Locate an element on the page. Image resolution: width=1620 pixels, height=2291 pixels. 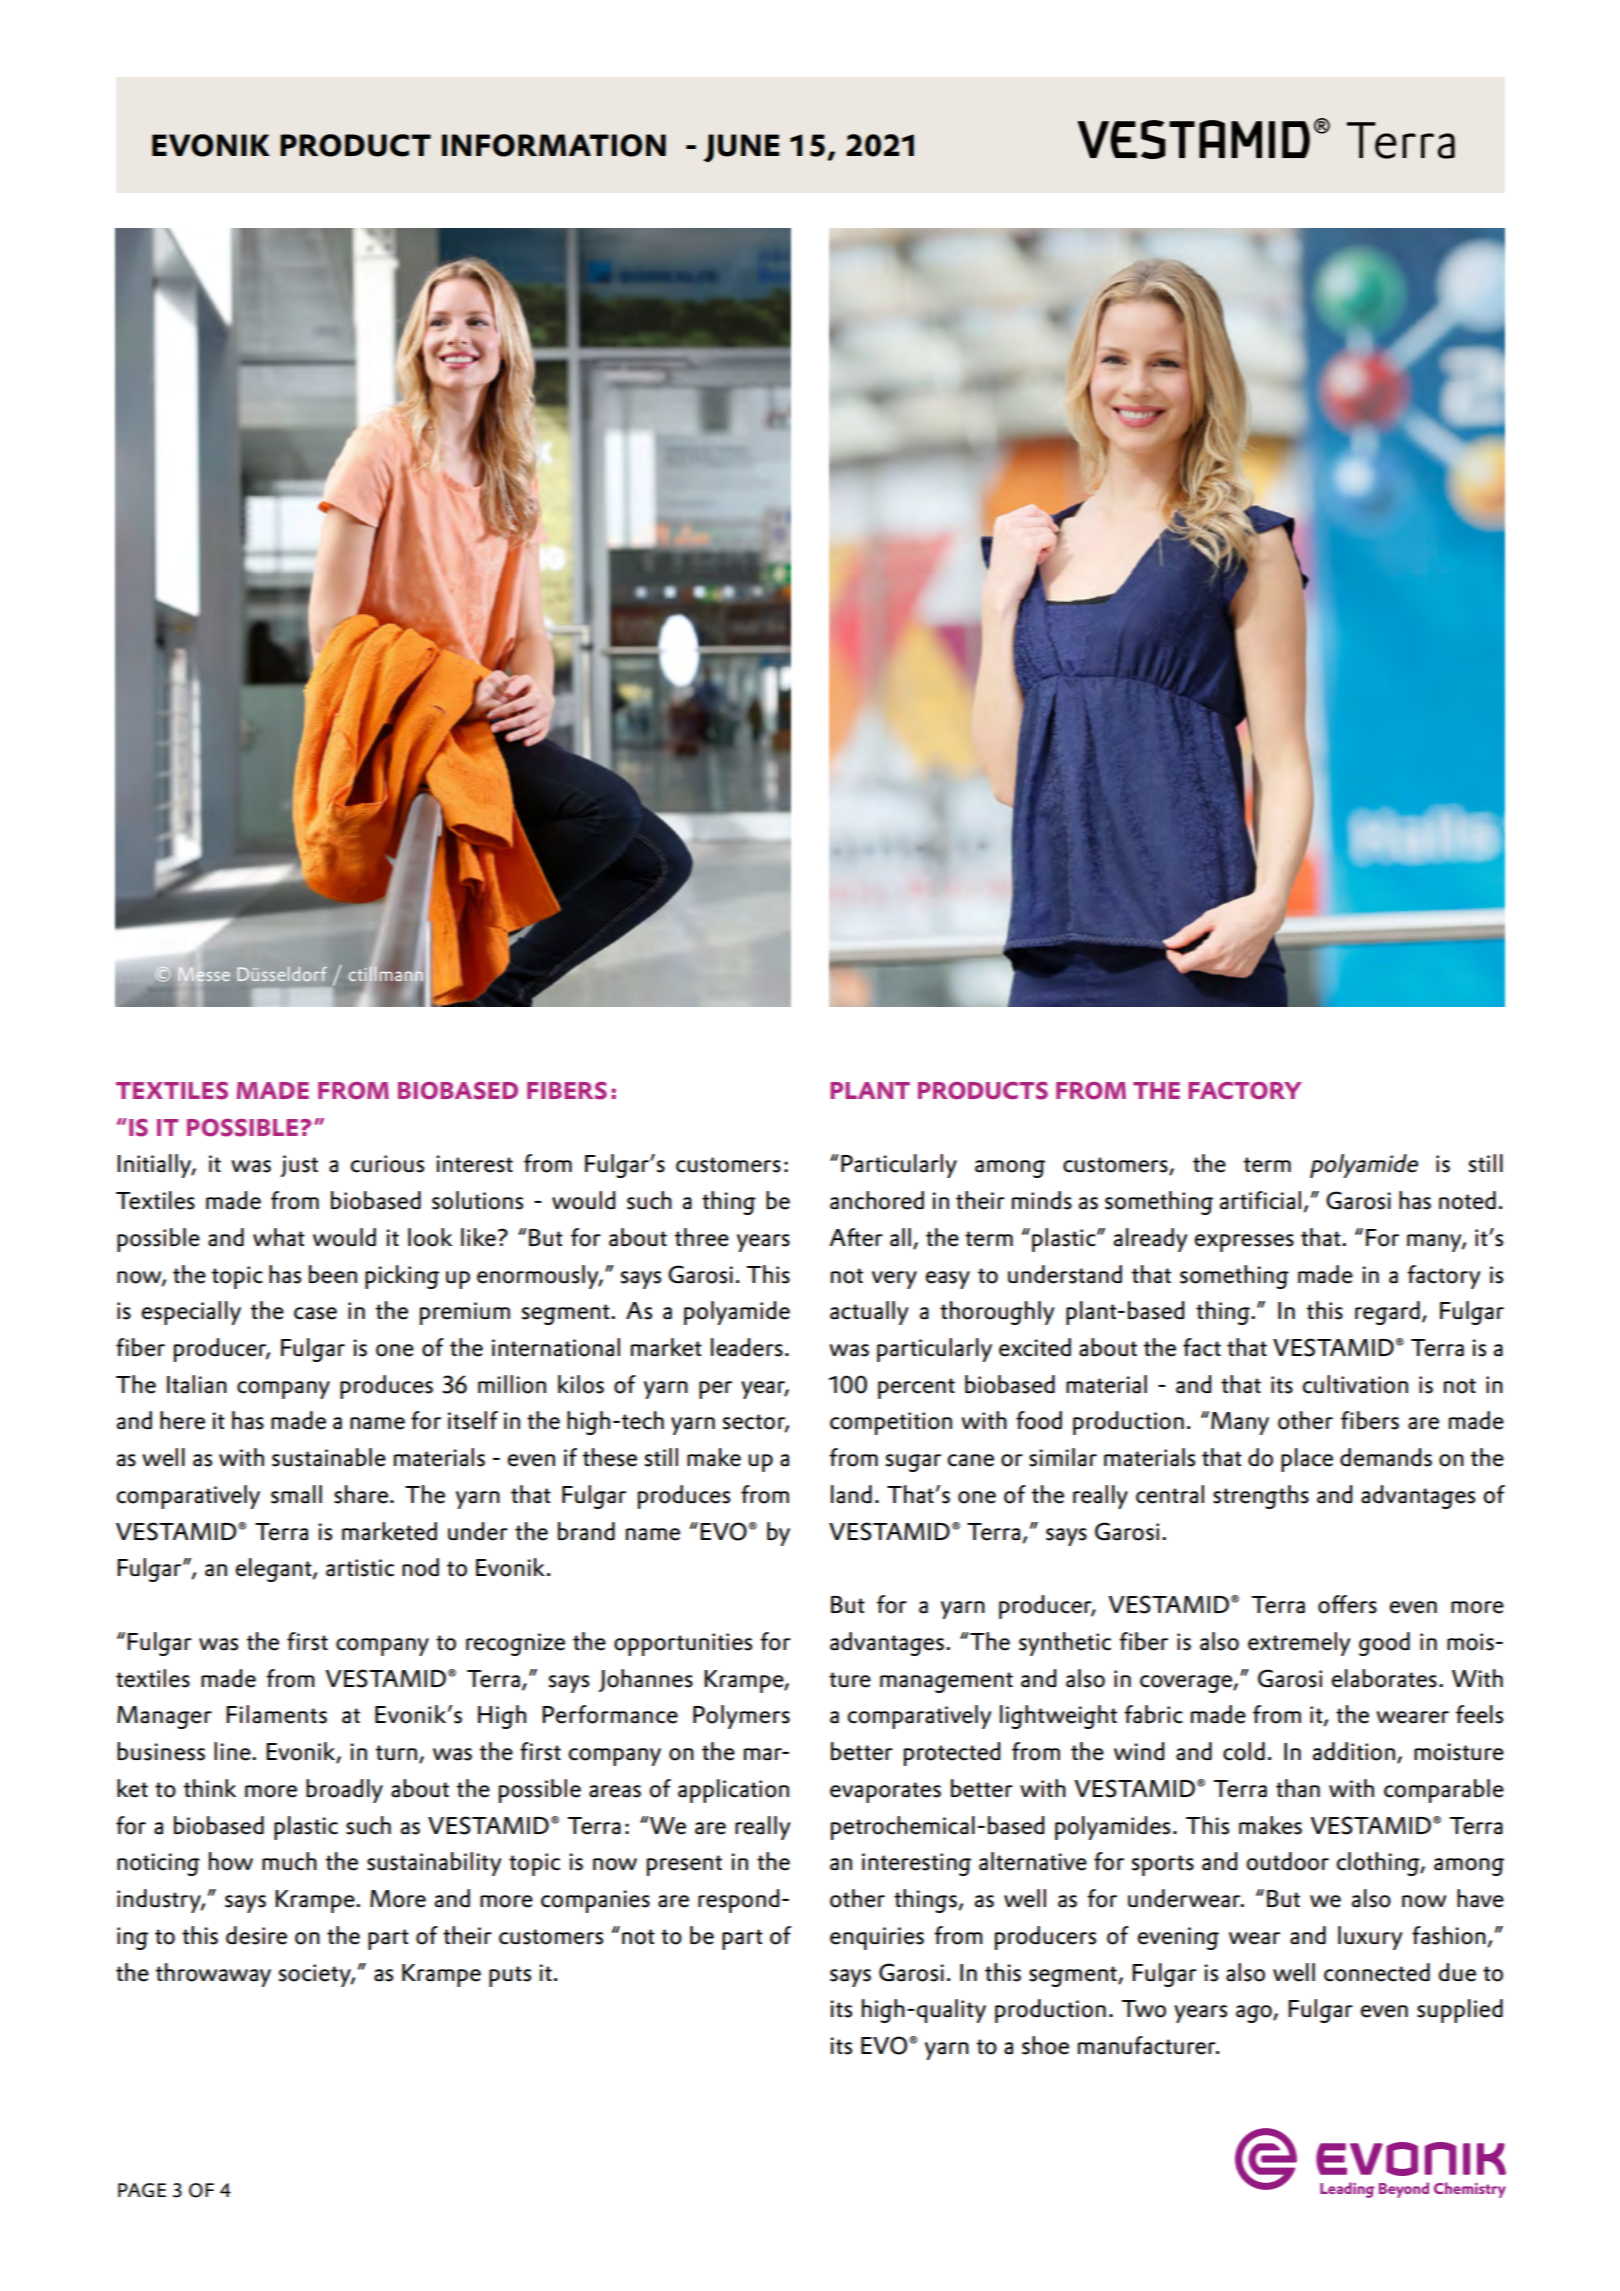
extremely is located at coordinates (1299, 1644).
